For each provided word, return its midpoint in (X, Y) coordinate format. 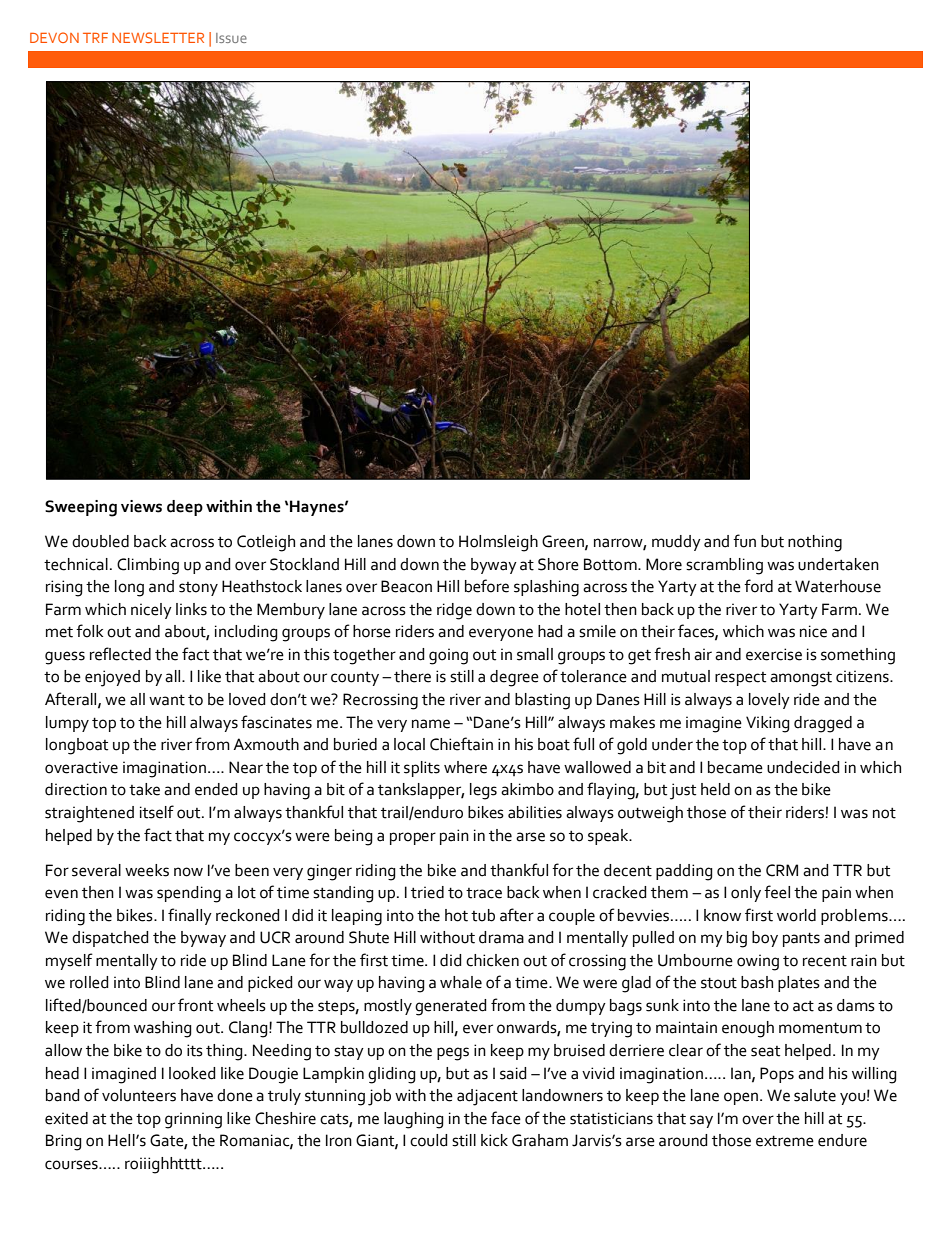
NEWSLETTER (158, 37)
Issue (231, 38)
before (487, 586)
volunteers (139, 1095)
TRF (95, 38)
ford (758, 586)
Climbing (148, 566)
